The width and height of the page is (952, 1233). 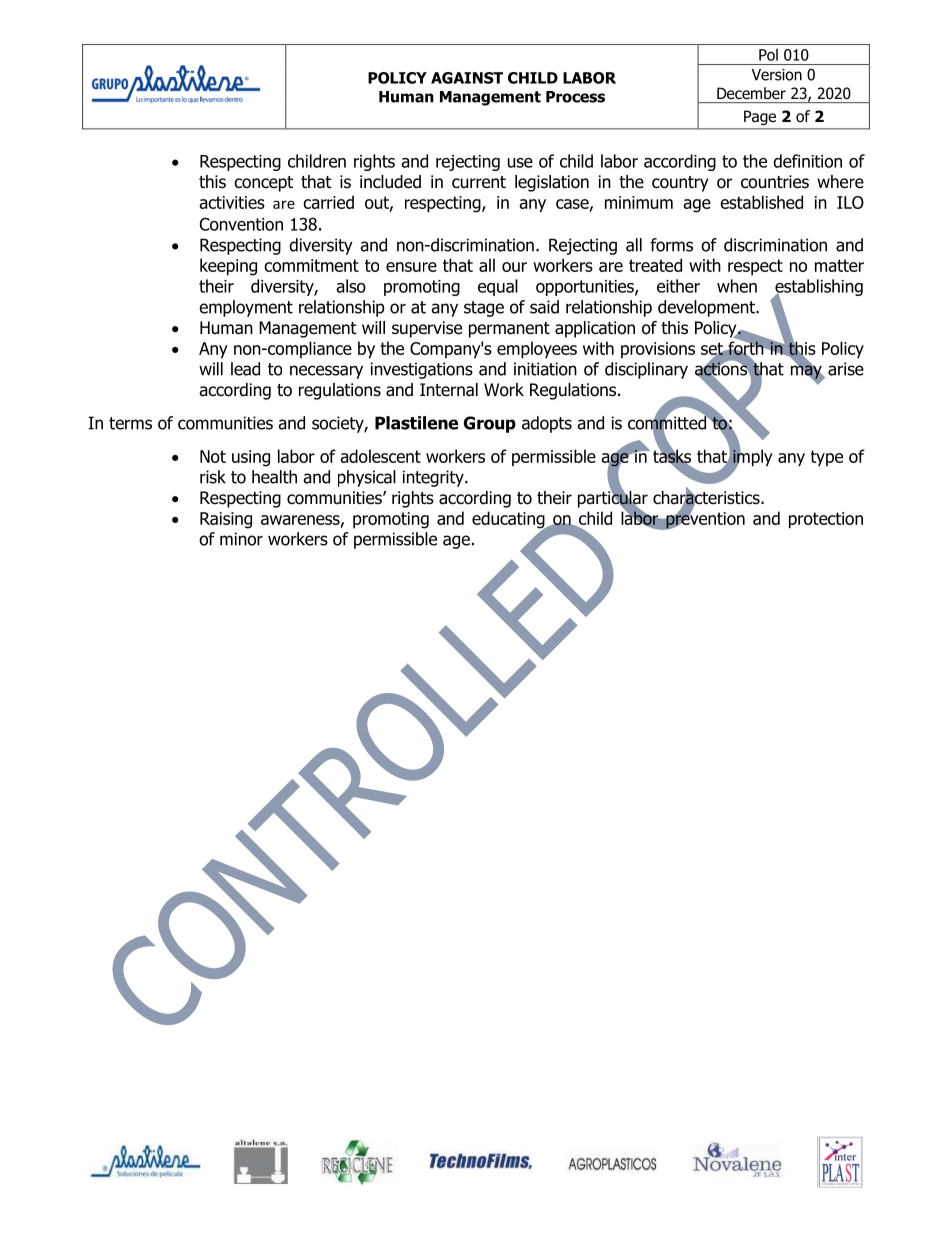 What do you see at coordinates (241, 224) in the page?
I see `Convention` at bounding box center [241, 224].
